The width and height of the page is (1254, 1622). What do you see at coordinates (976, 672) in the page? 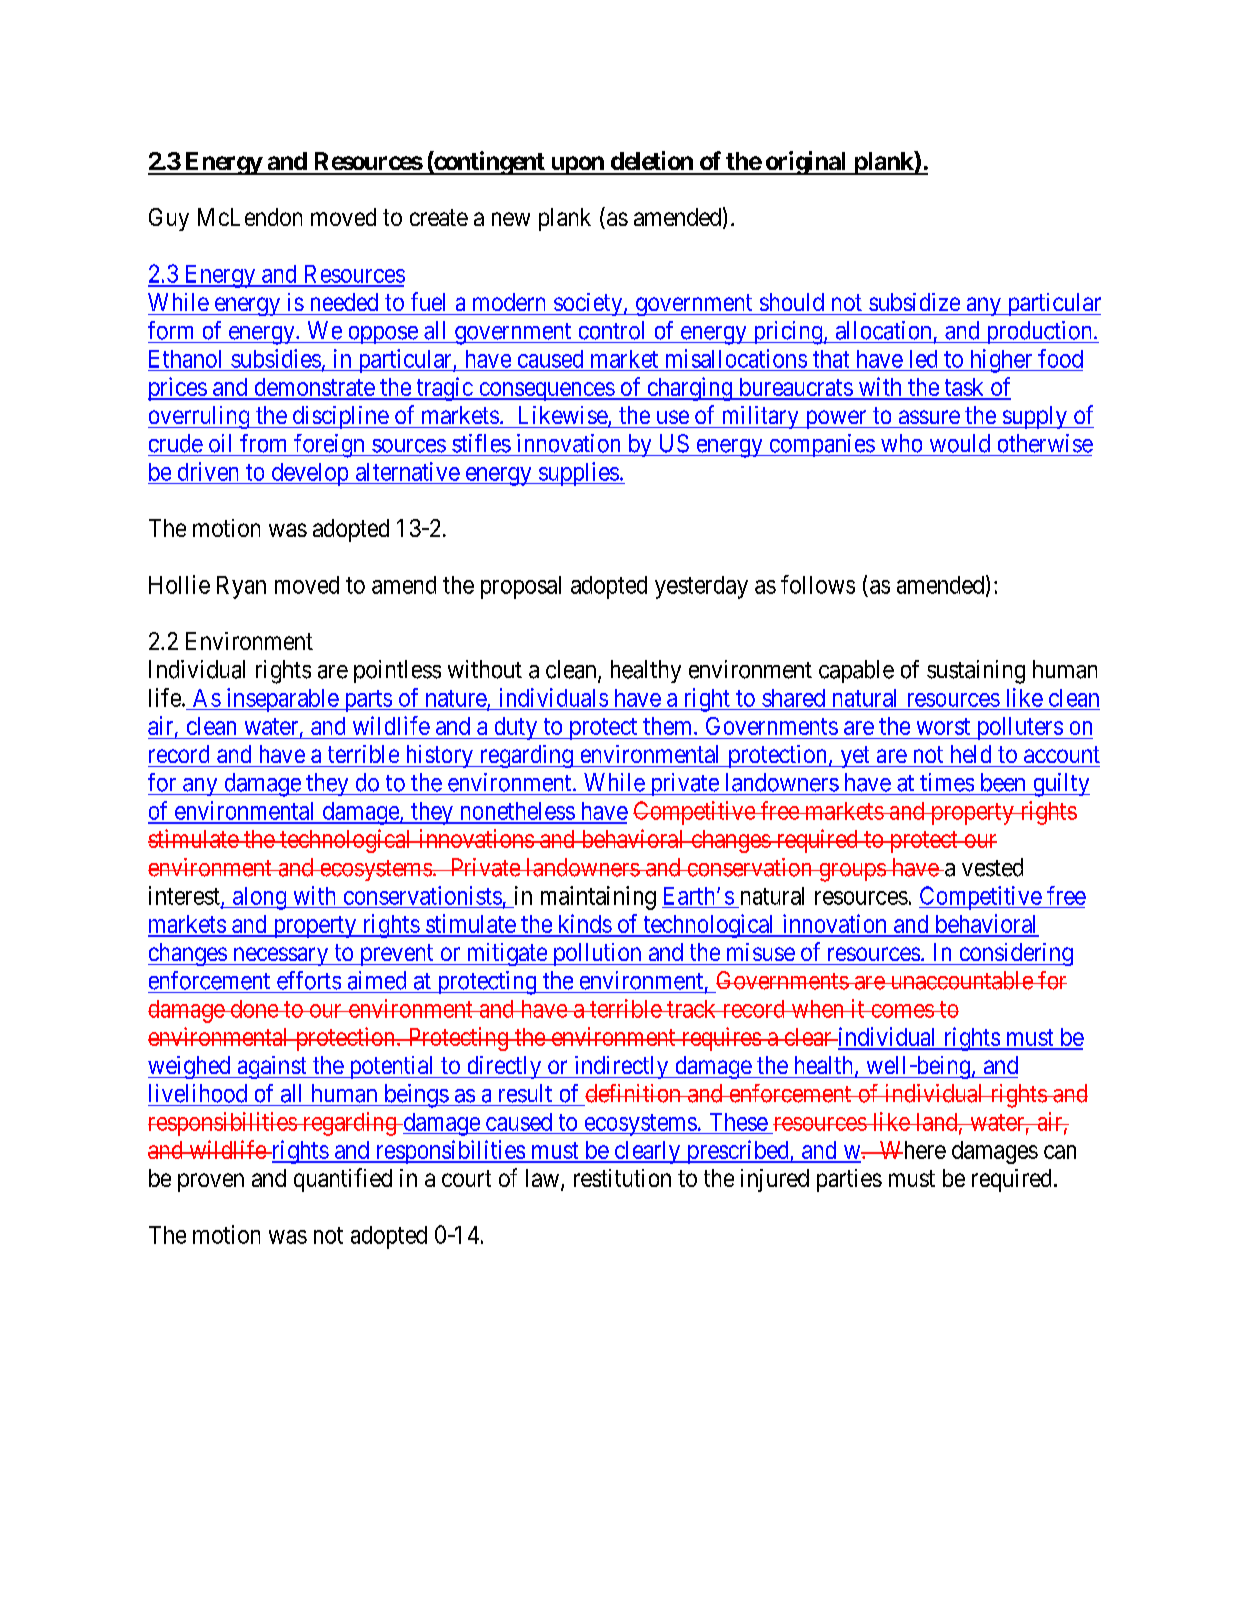
I see `sustaining` at bounding box center [976, 672].
